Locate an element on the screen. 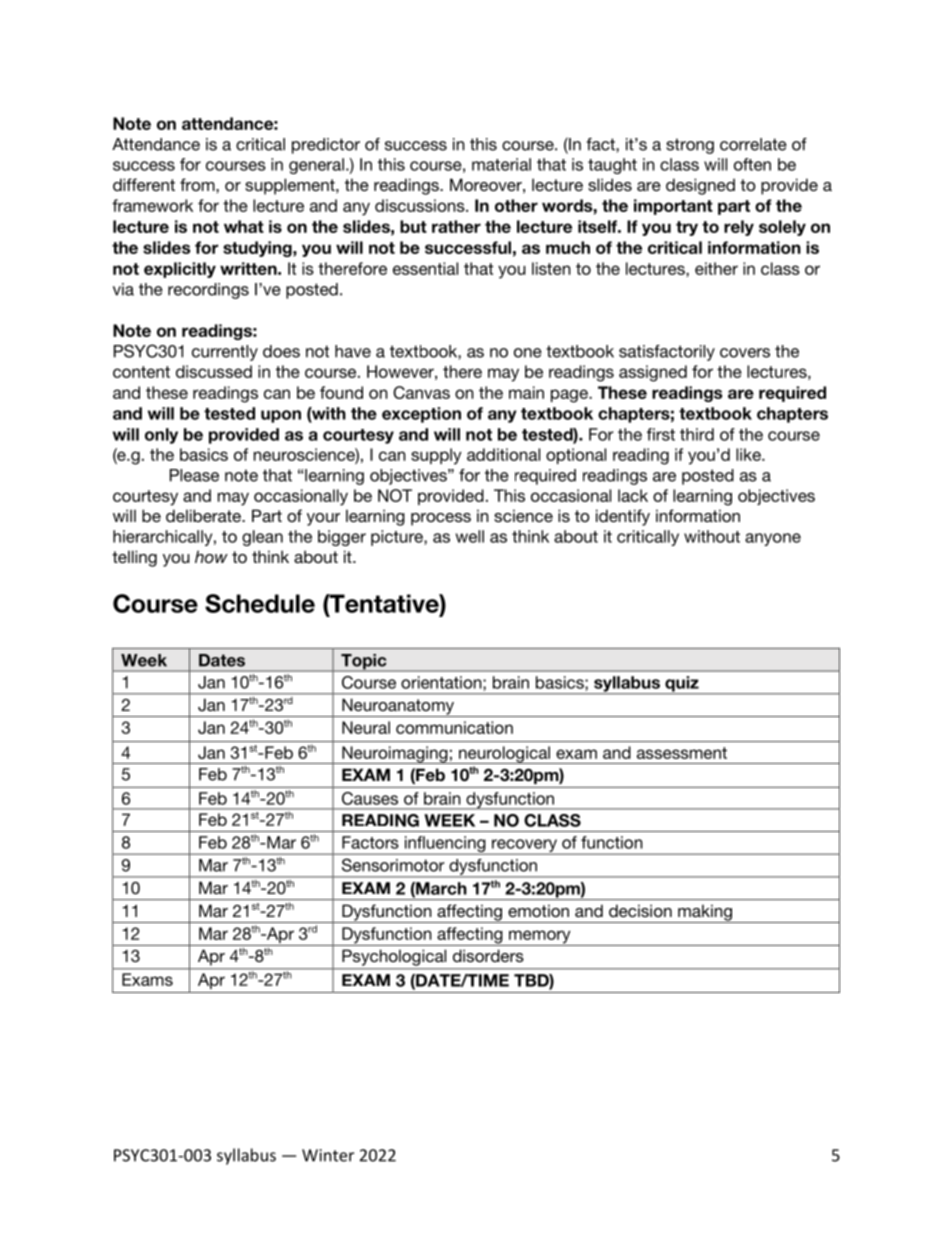 This screenshot has height=1233, width=952. Topic is located at coordinates (364, 663).
